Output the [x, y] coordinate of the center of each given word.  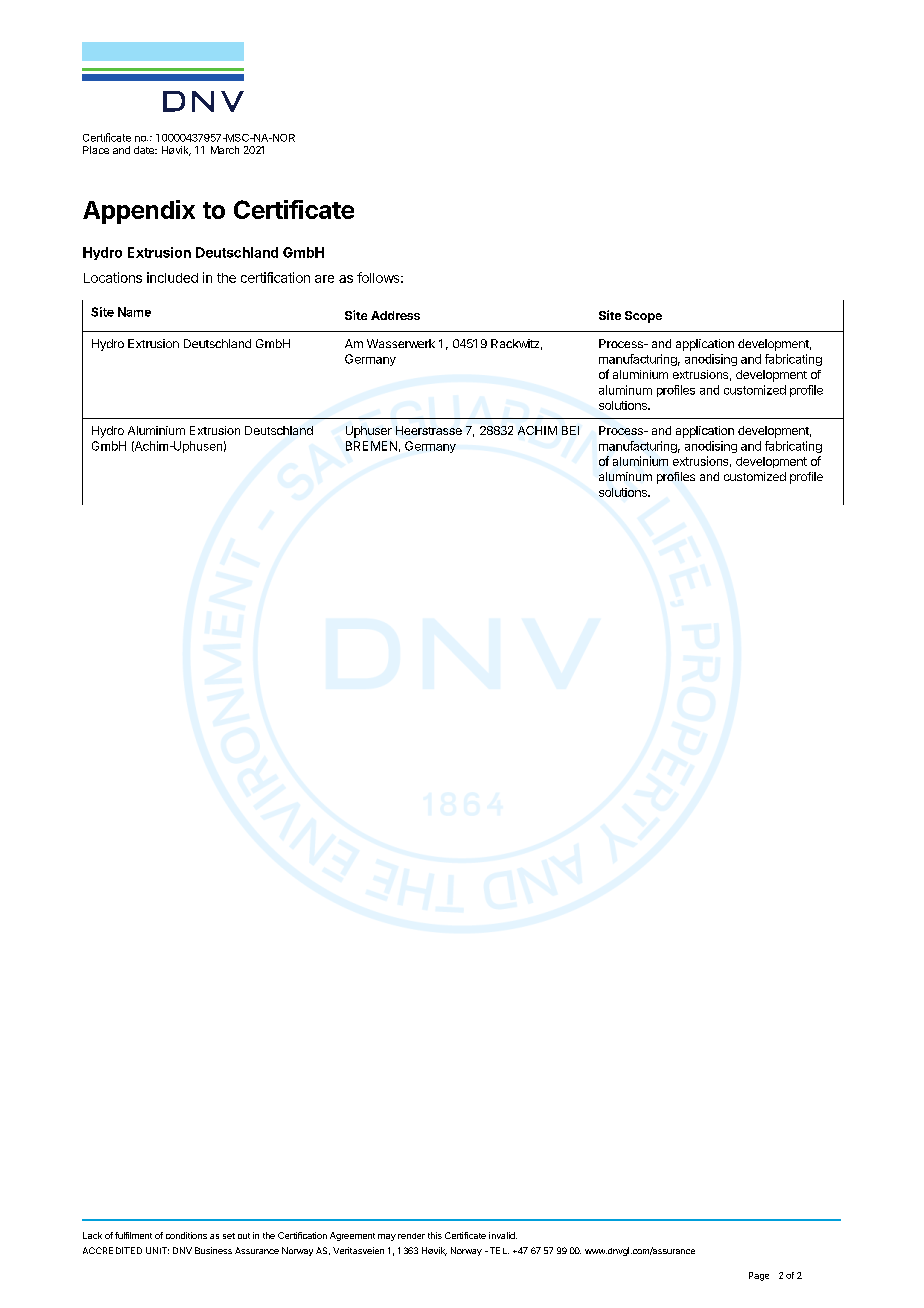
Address [395, 315]
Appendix [139, 212]
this [435, 1235]
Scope [643, 317]
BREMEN [371, 446]
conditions [186, 1235]
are [324, 279]
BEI [570, 430]
